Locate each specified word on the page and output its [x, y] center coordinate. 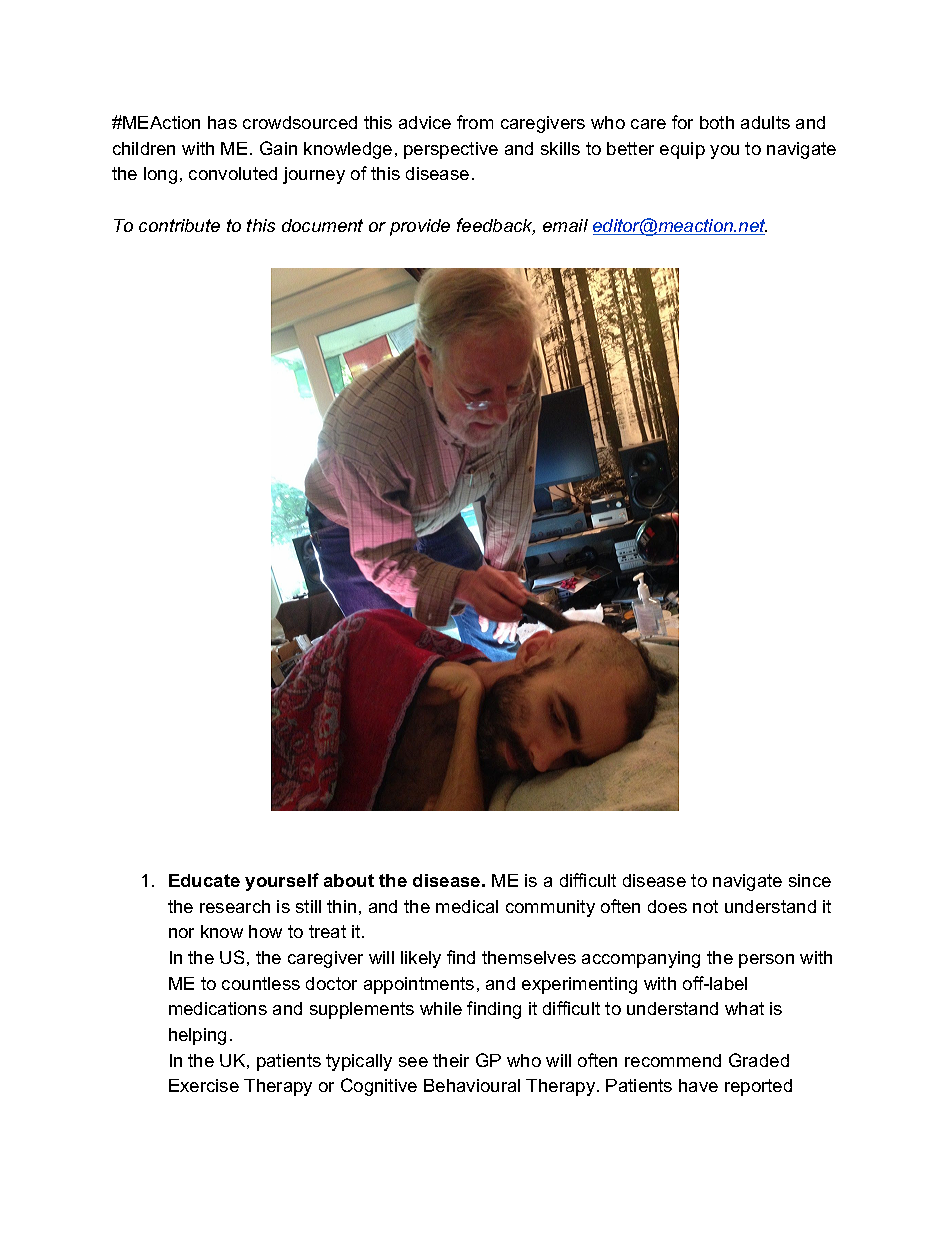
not [705, 906]
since [810, 880]
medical [467, 906]
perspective [451, 150]
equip [682, 150]
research [235, 906]
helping [197, 1036]
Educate [204, 880]
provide [420, 227]
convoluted [233, 173]
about [349, 880]
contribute [179, 225]
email [565, 225]
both [717, 122]
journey [314, 175]
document [322, 225]
